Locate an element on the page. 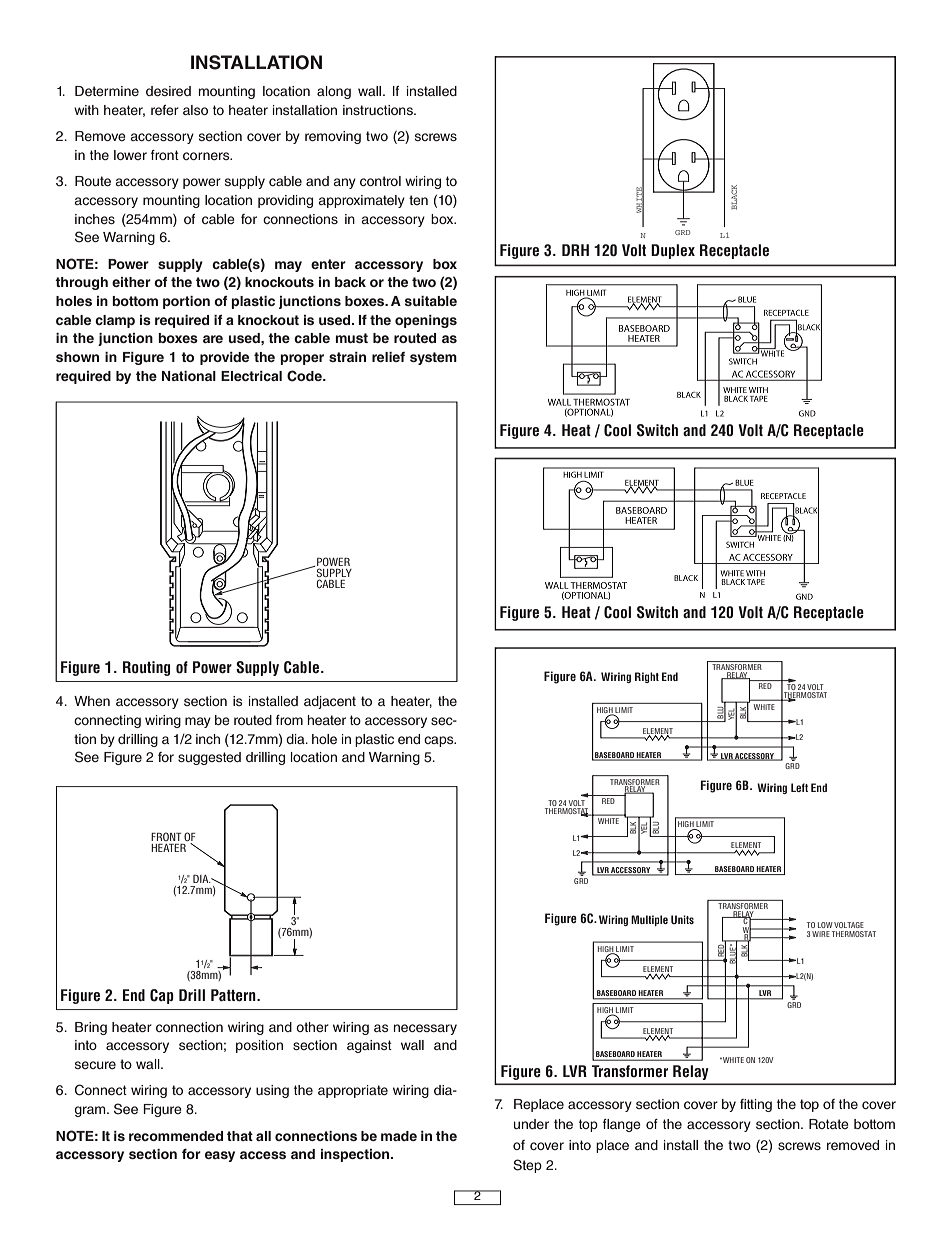  system is located at coordinates (433, 358).
